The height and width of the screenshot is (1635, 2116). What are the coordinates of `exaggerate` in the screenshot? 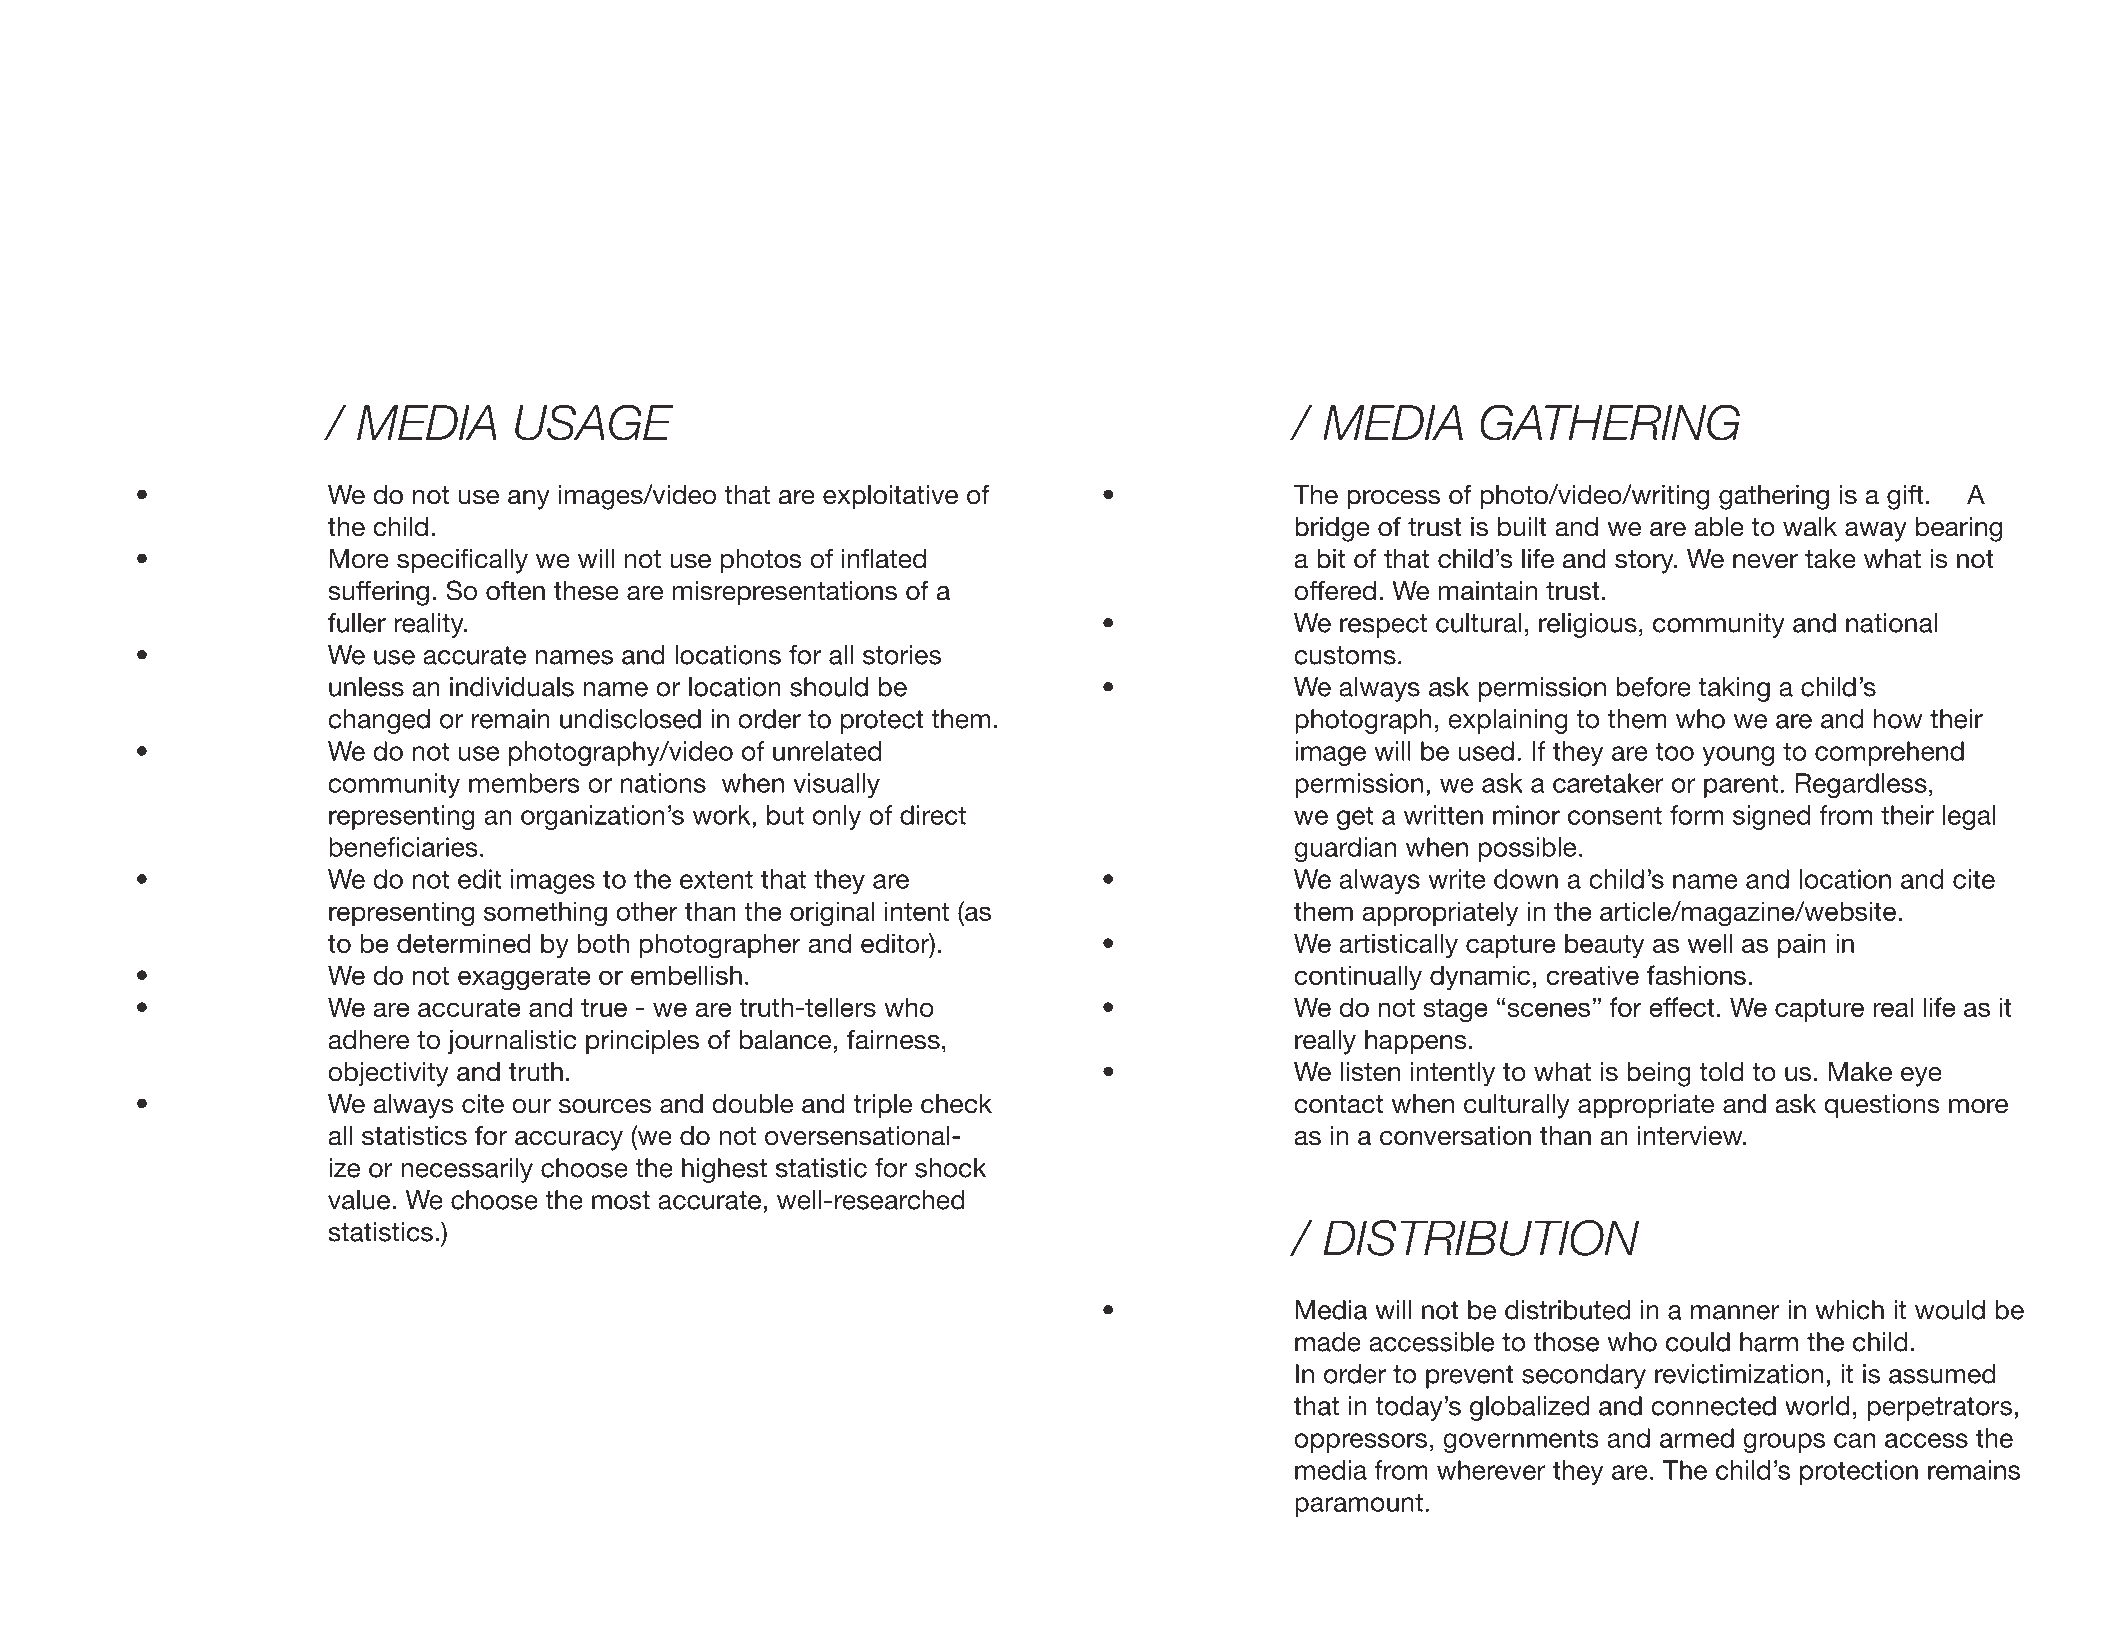 It's located at (524, 979).
